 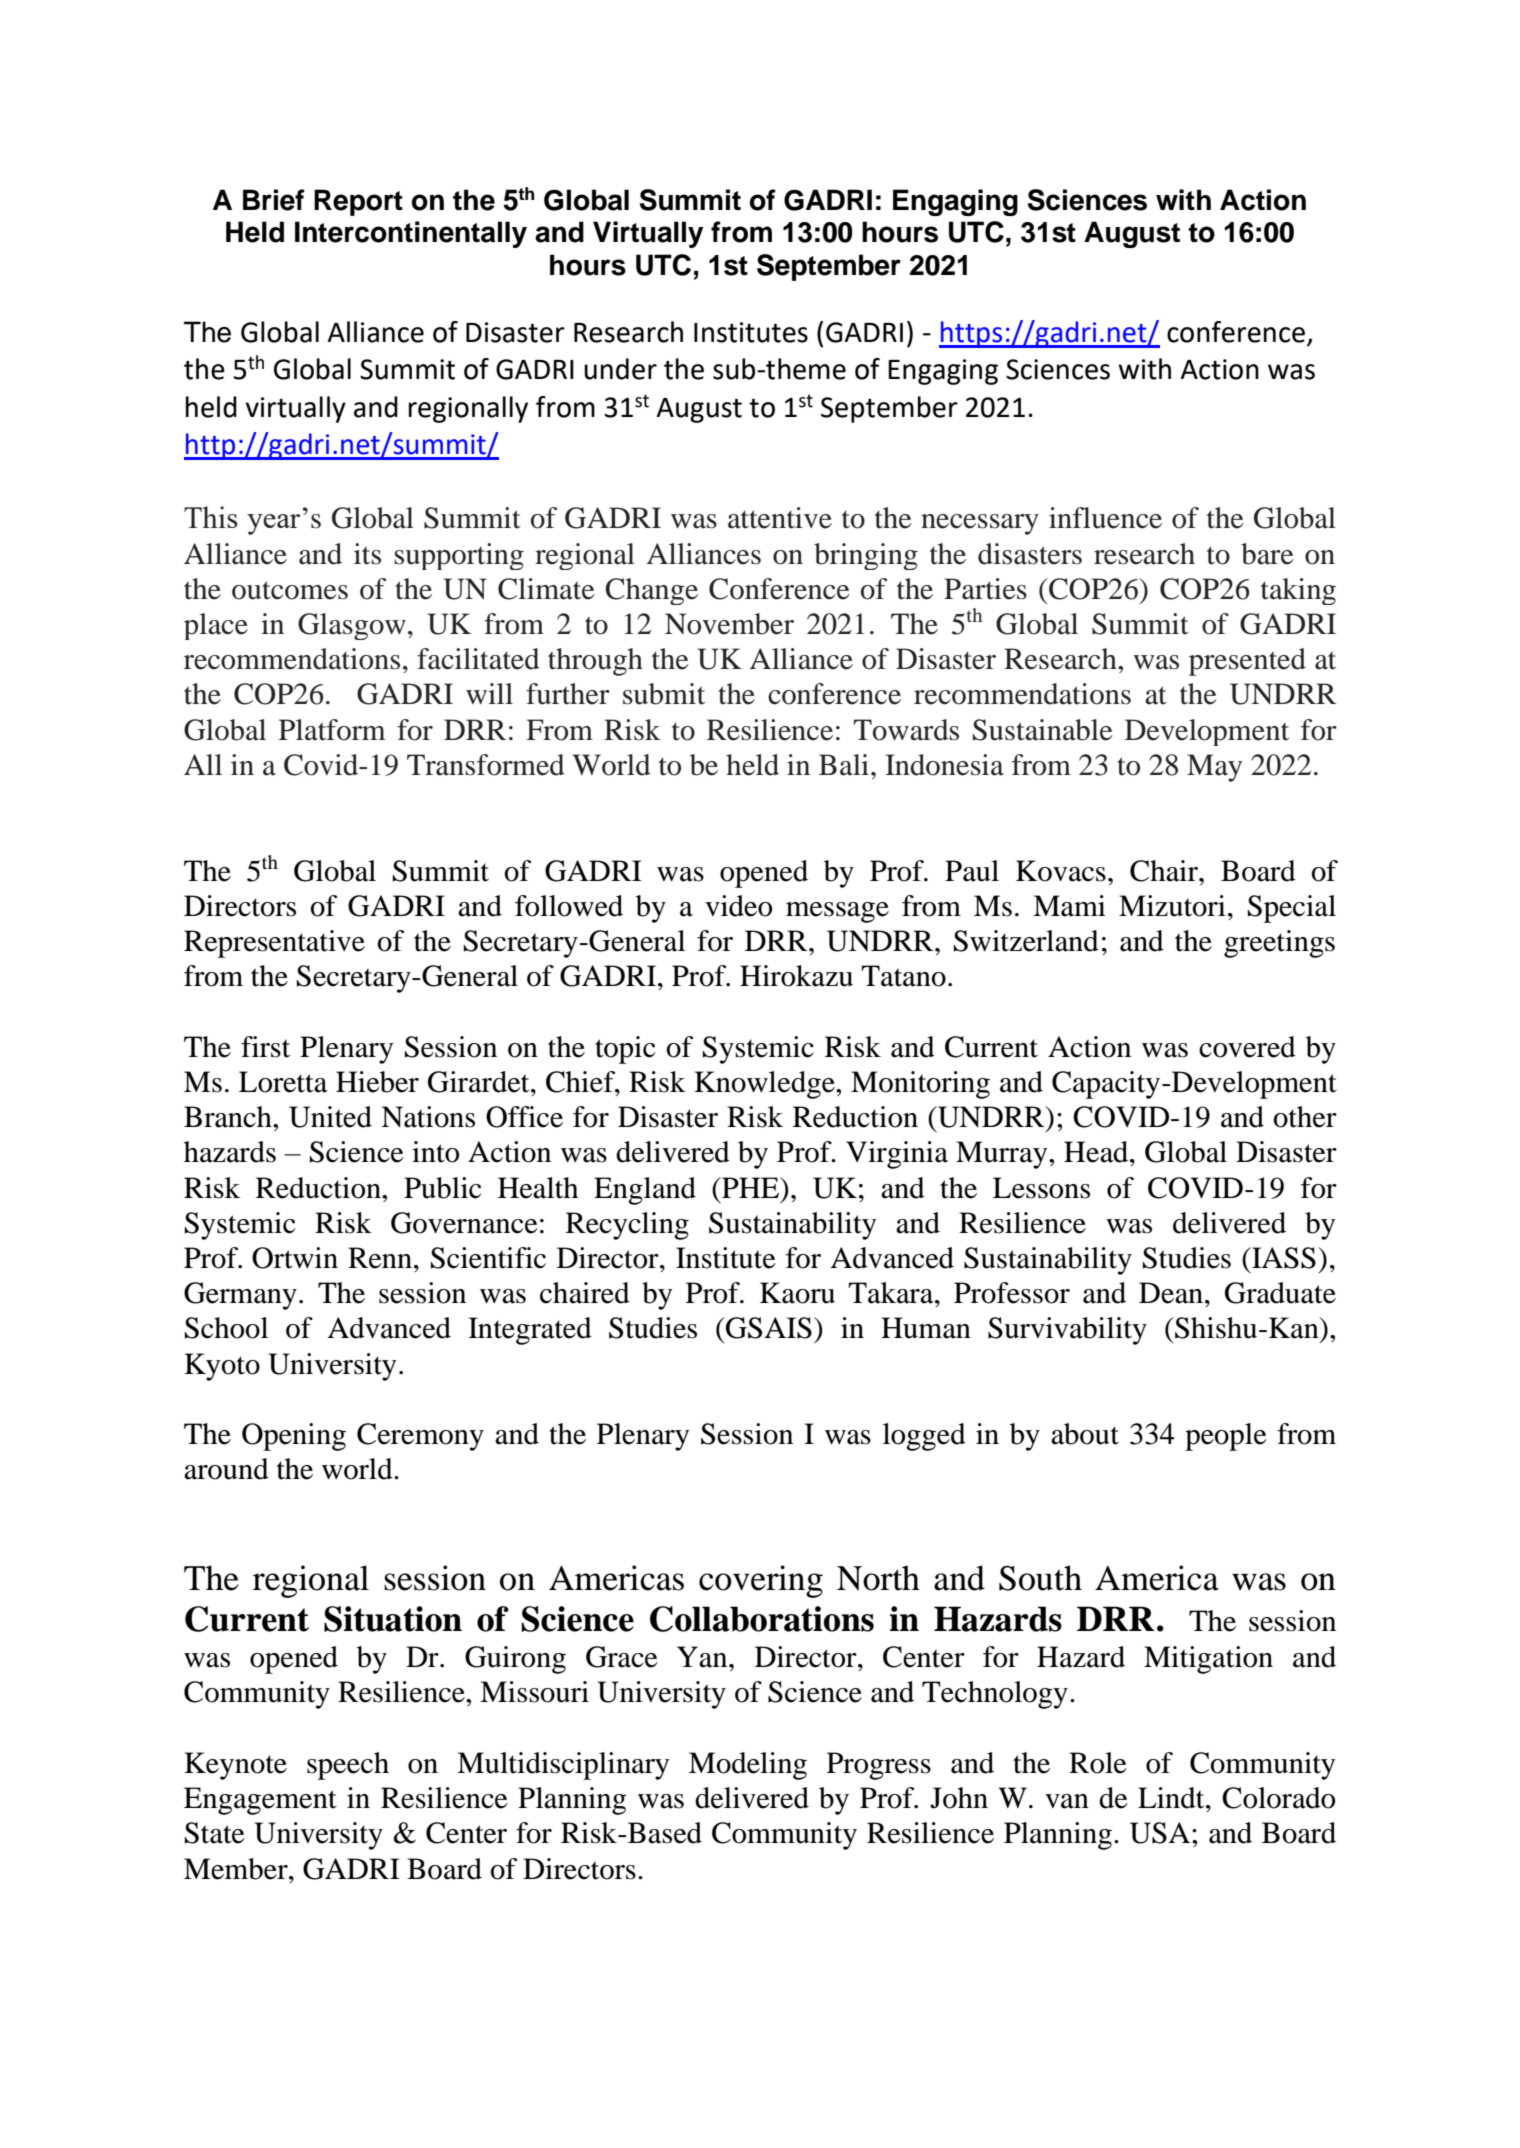 What do you see at coordinates (348, 1766) in the page?
I see `speech` at bounding box center [348, 1766].
